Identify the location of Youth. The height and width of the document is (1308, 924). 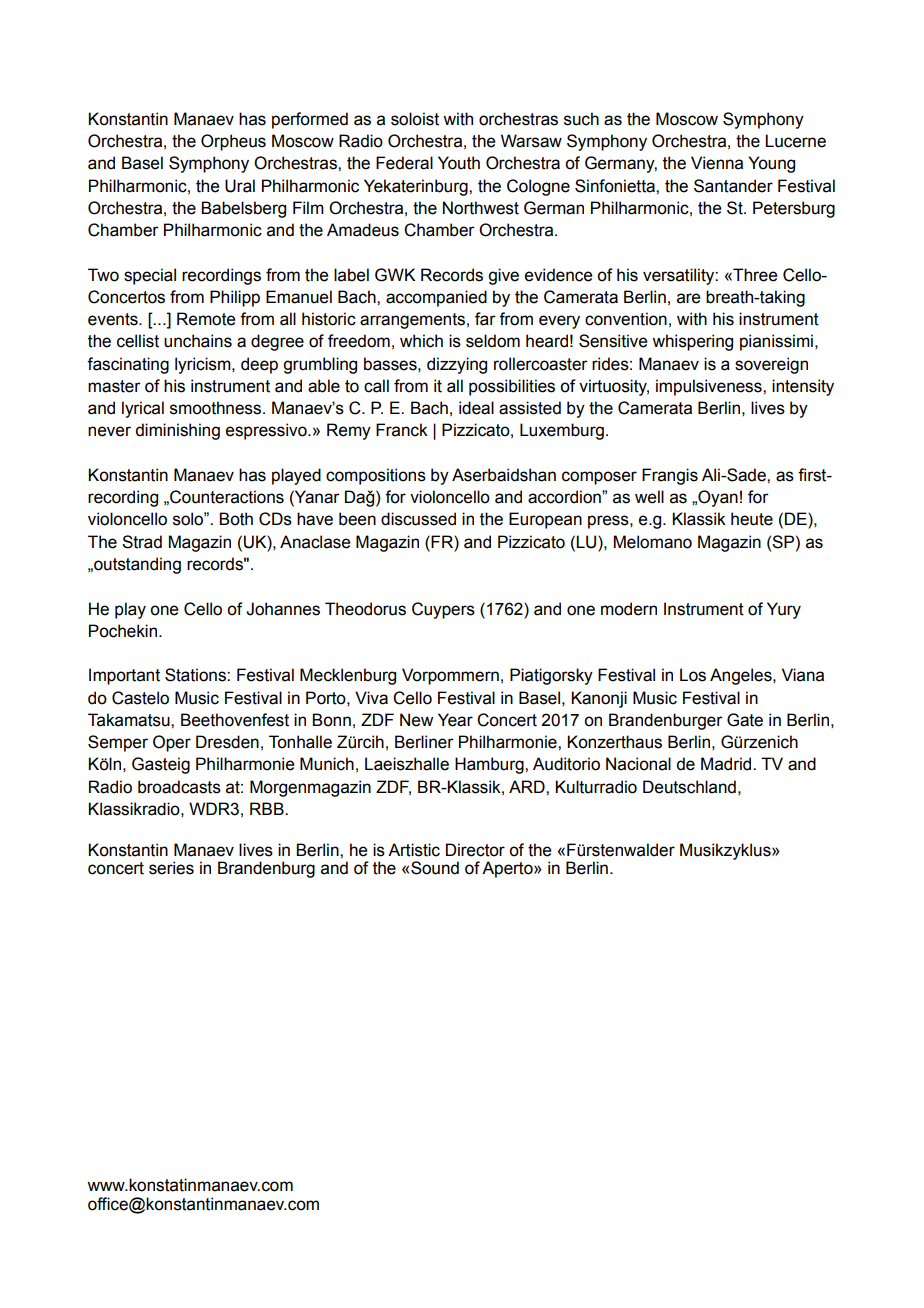
(459, 163).
